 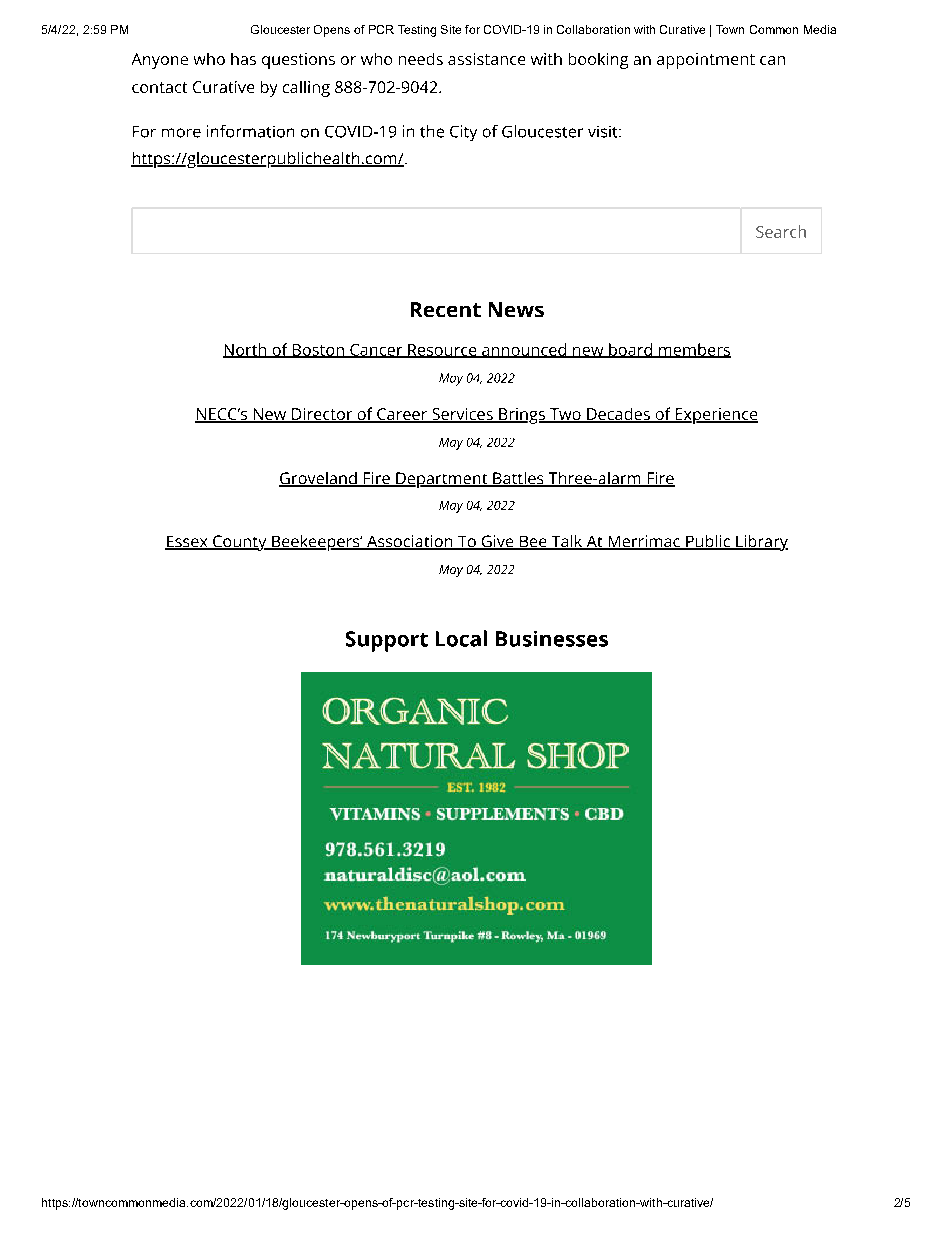 I want to click on County, so click(x=240, y=543).
